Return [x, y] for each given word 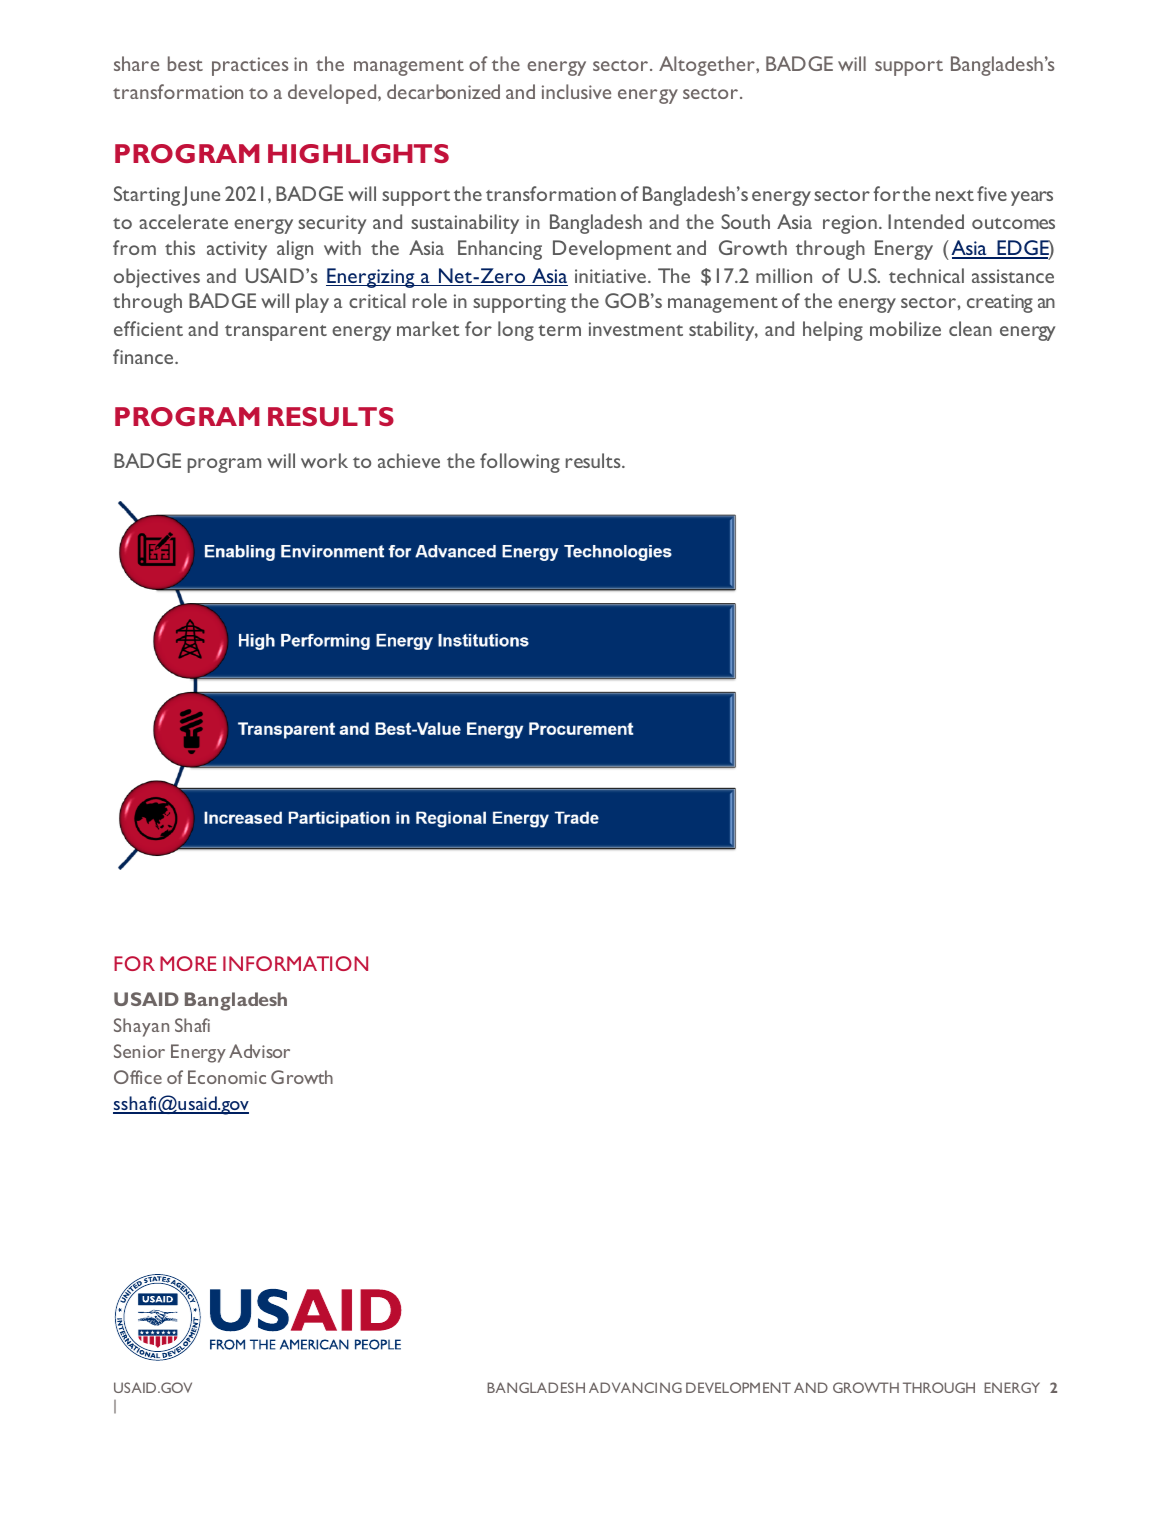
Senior [139, 1051]
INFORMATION [295, 963]
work [324, 460]
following [520, 463]
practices [250, 66]
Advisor [259, 1051]
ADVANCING [635, 1387]
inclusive [576, 91]
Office [138, 1077]
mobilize [905, 328]
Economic [227, 1077]
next [955, 195]
